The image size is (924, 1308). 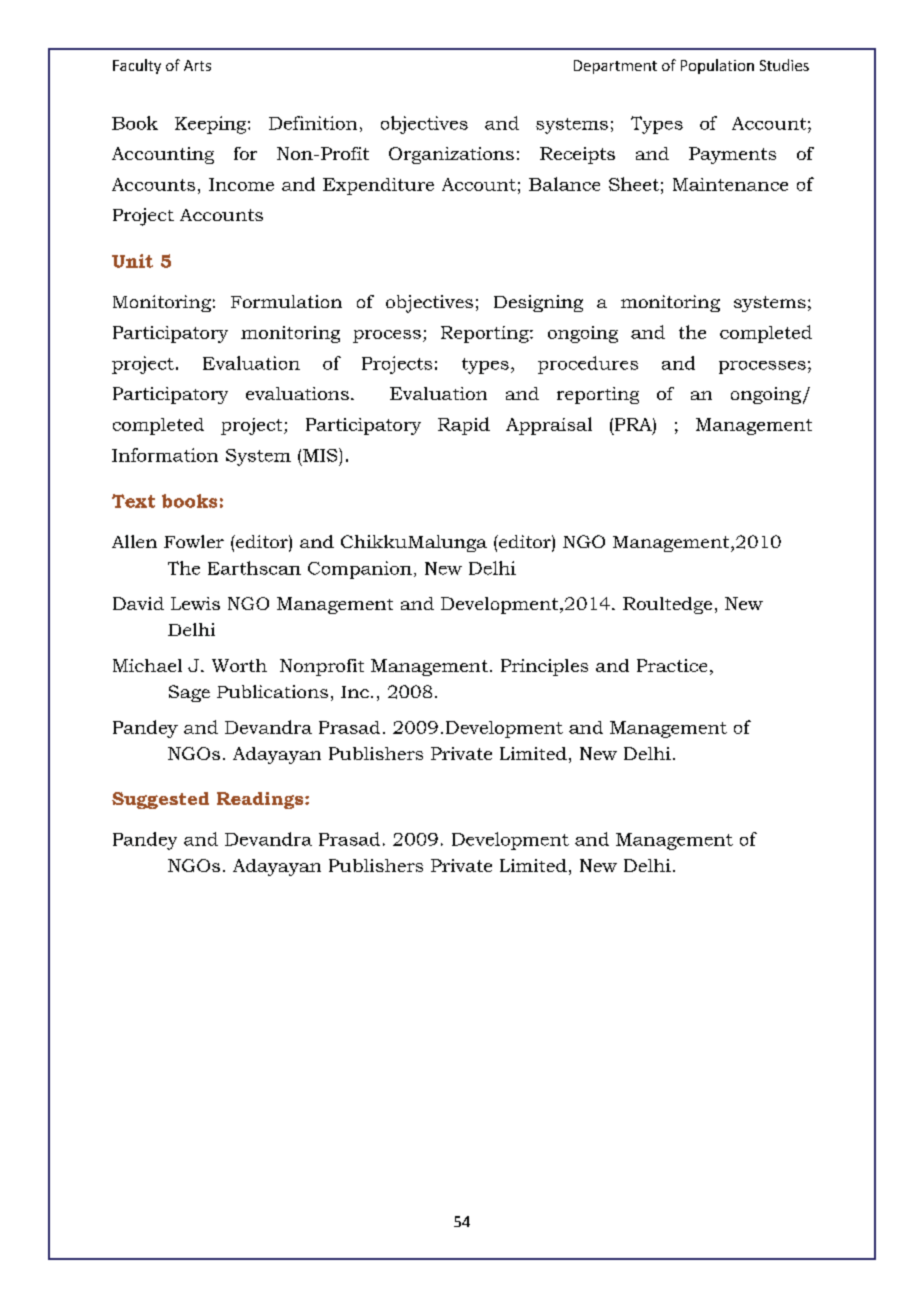 What do you see at coordinates (451, 155) in the screenshot?
I see `Organizations` at bounding box center [451, 155].
